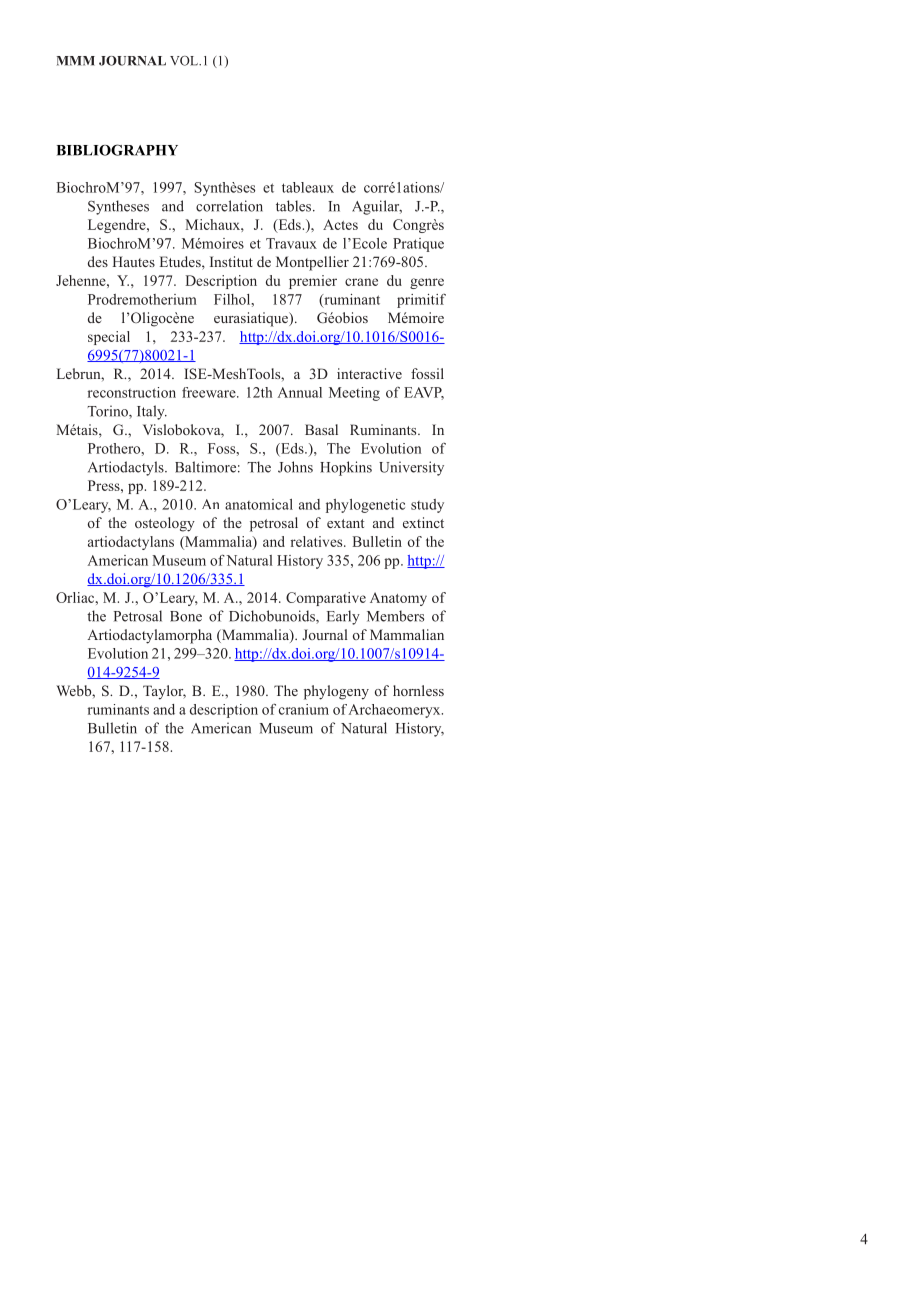  What do you see at coordinates (109, 338) in the image?
I see `special` at bounding box center [109, 338].
